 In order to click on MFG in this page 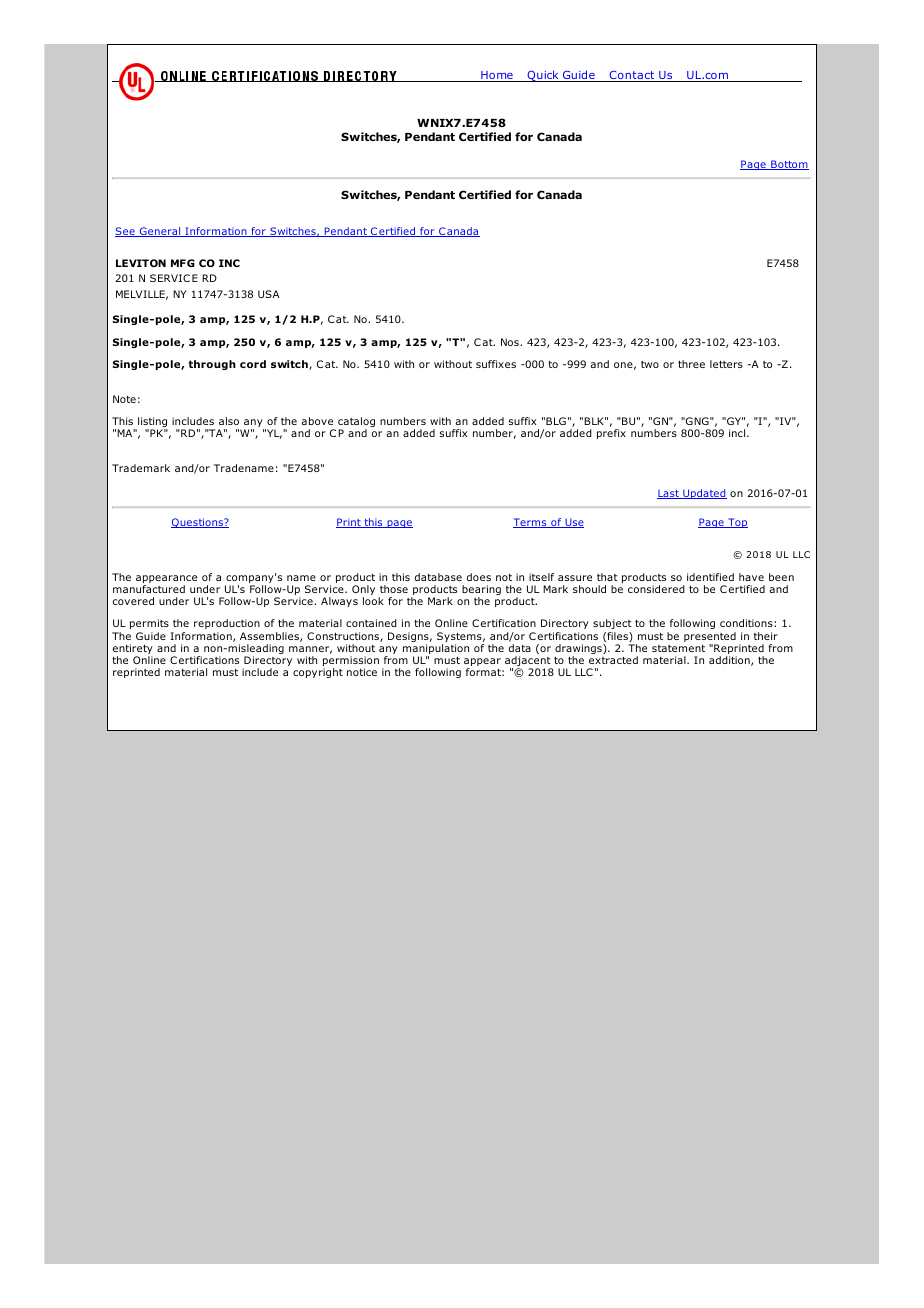, I will do `click(183, 263)`.
